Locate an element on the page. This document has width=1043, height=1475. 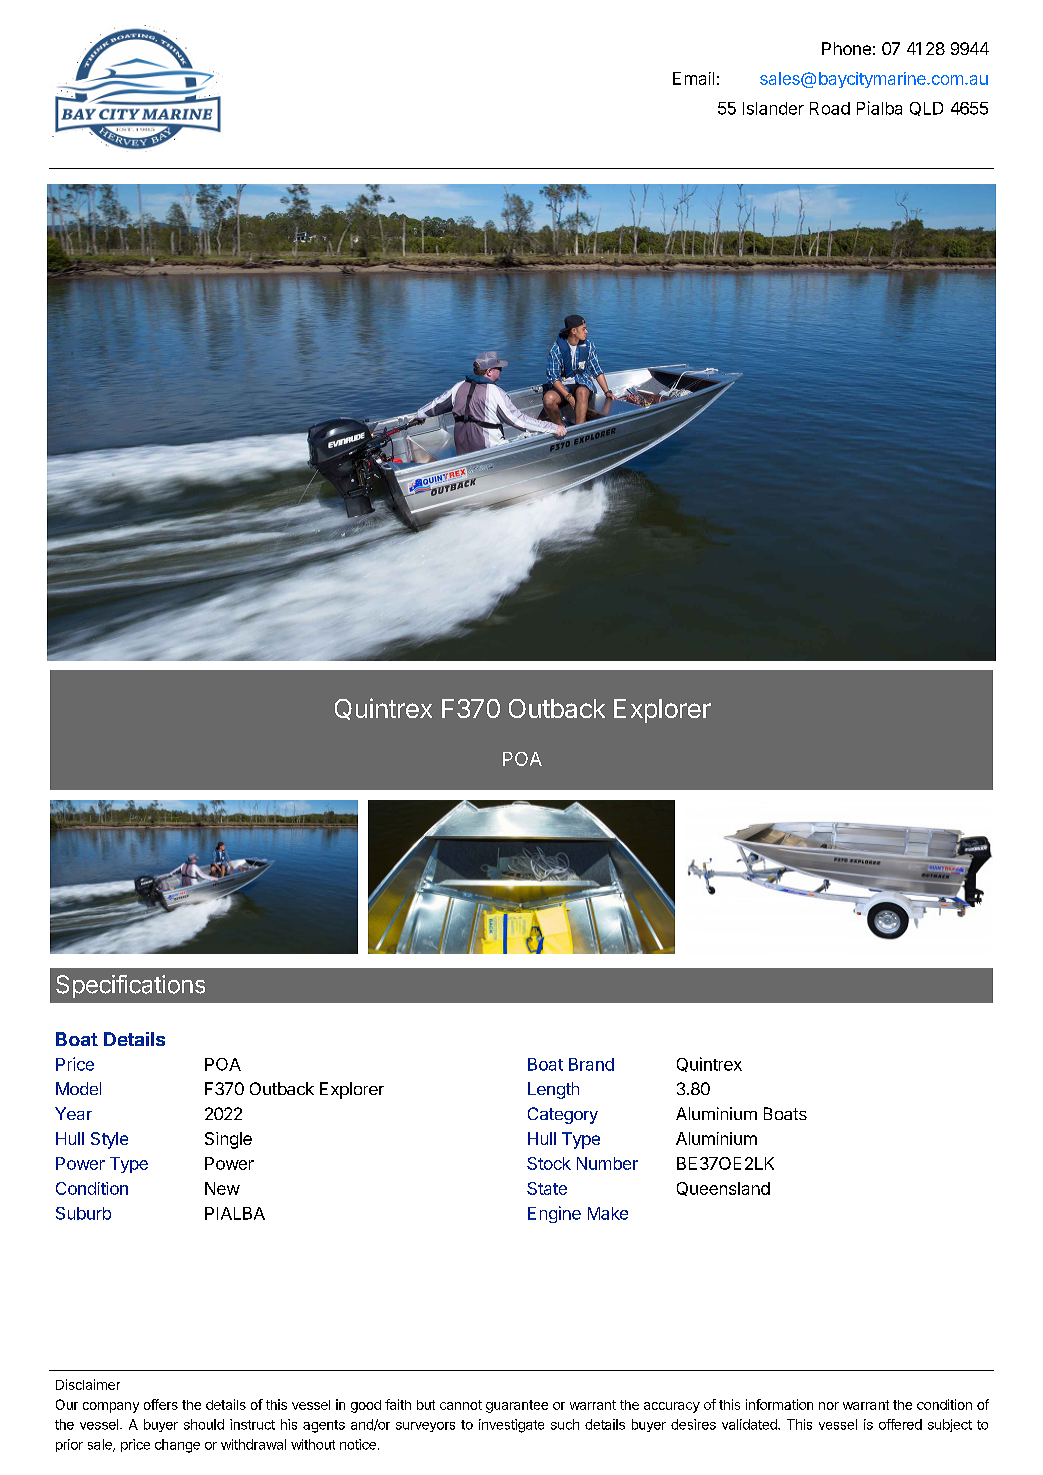
Islander is located at coordinates (773, 108).
